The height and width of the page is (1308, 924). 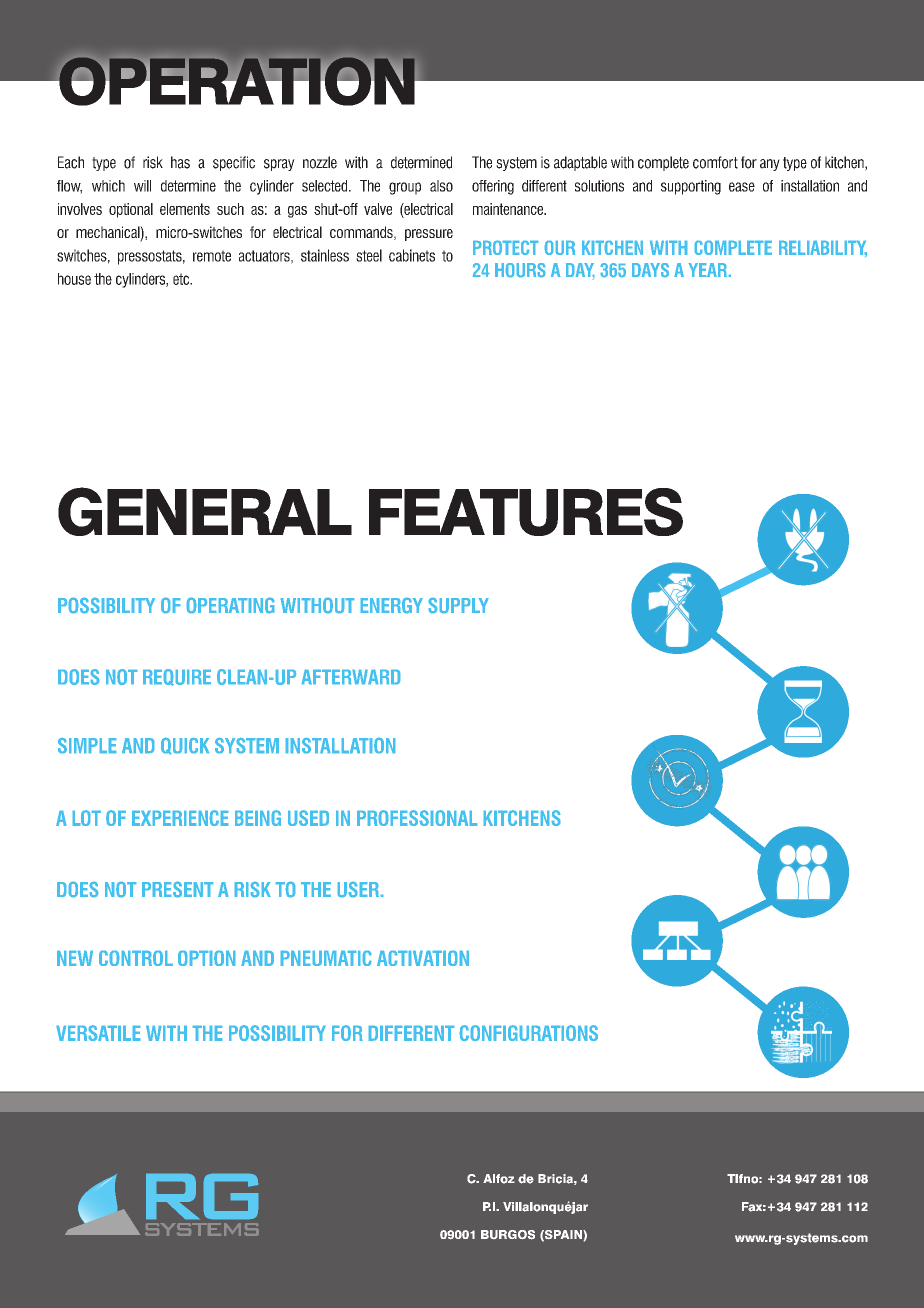 I want to click on also, so click(x=441, y=186).
